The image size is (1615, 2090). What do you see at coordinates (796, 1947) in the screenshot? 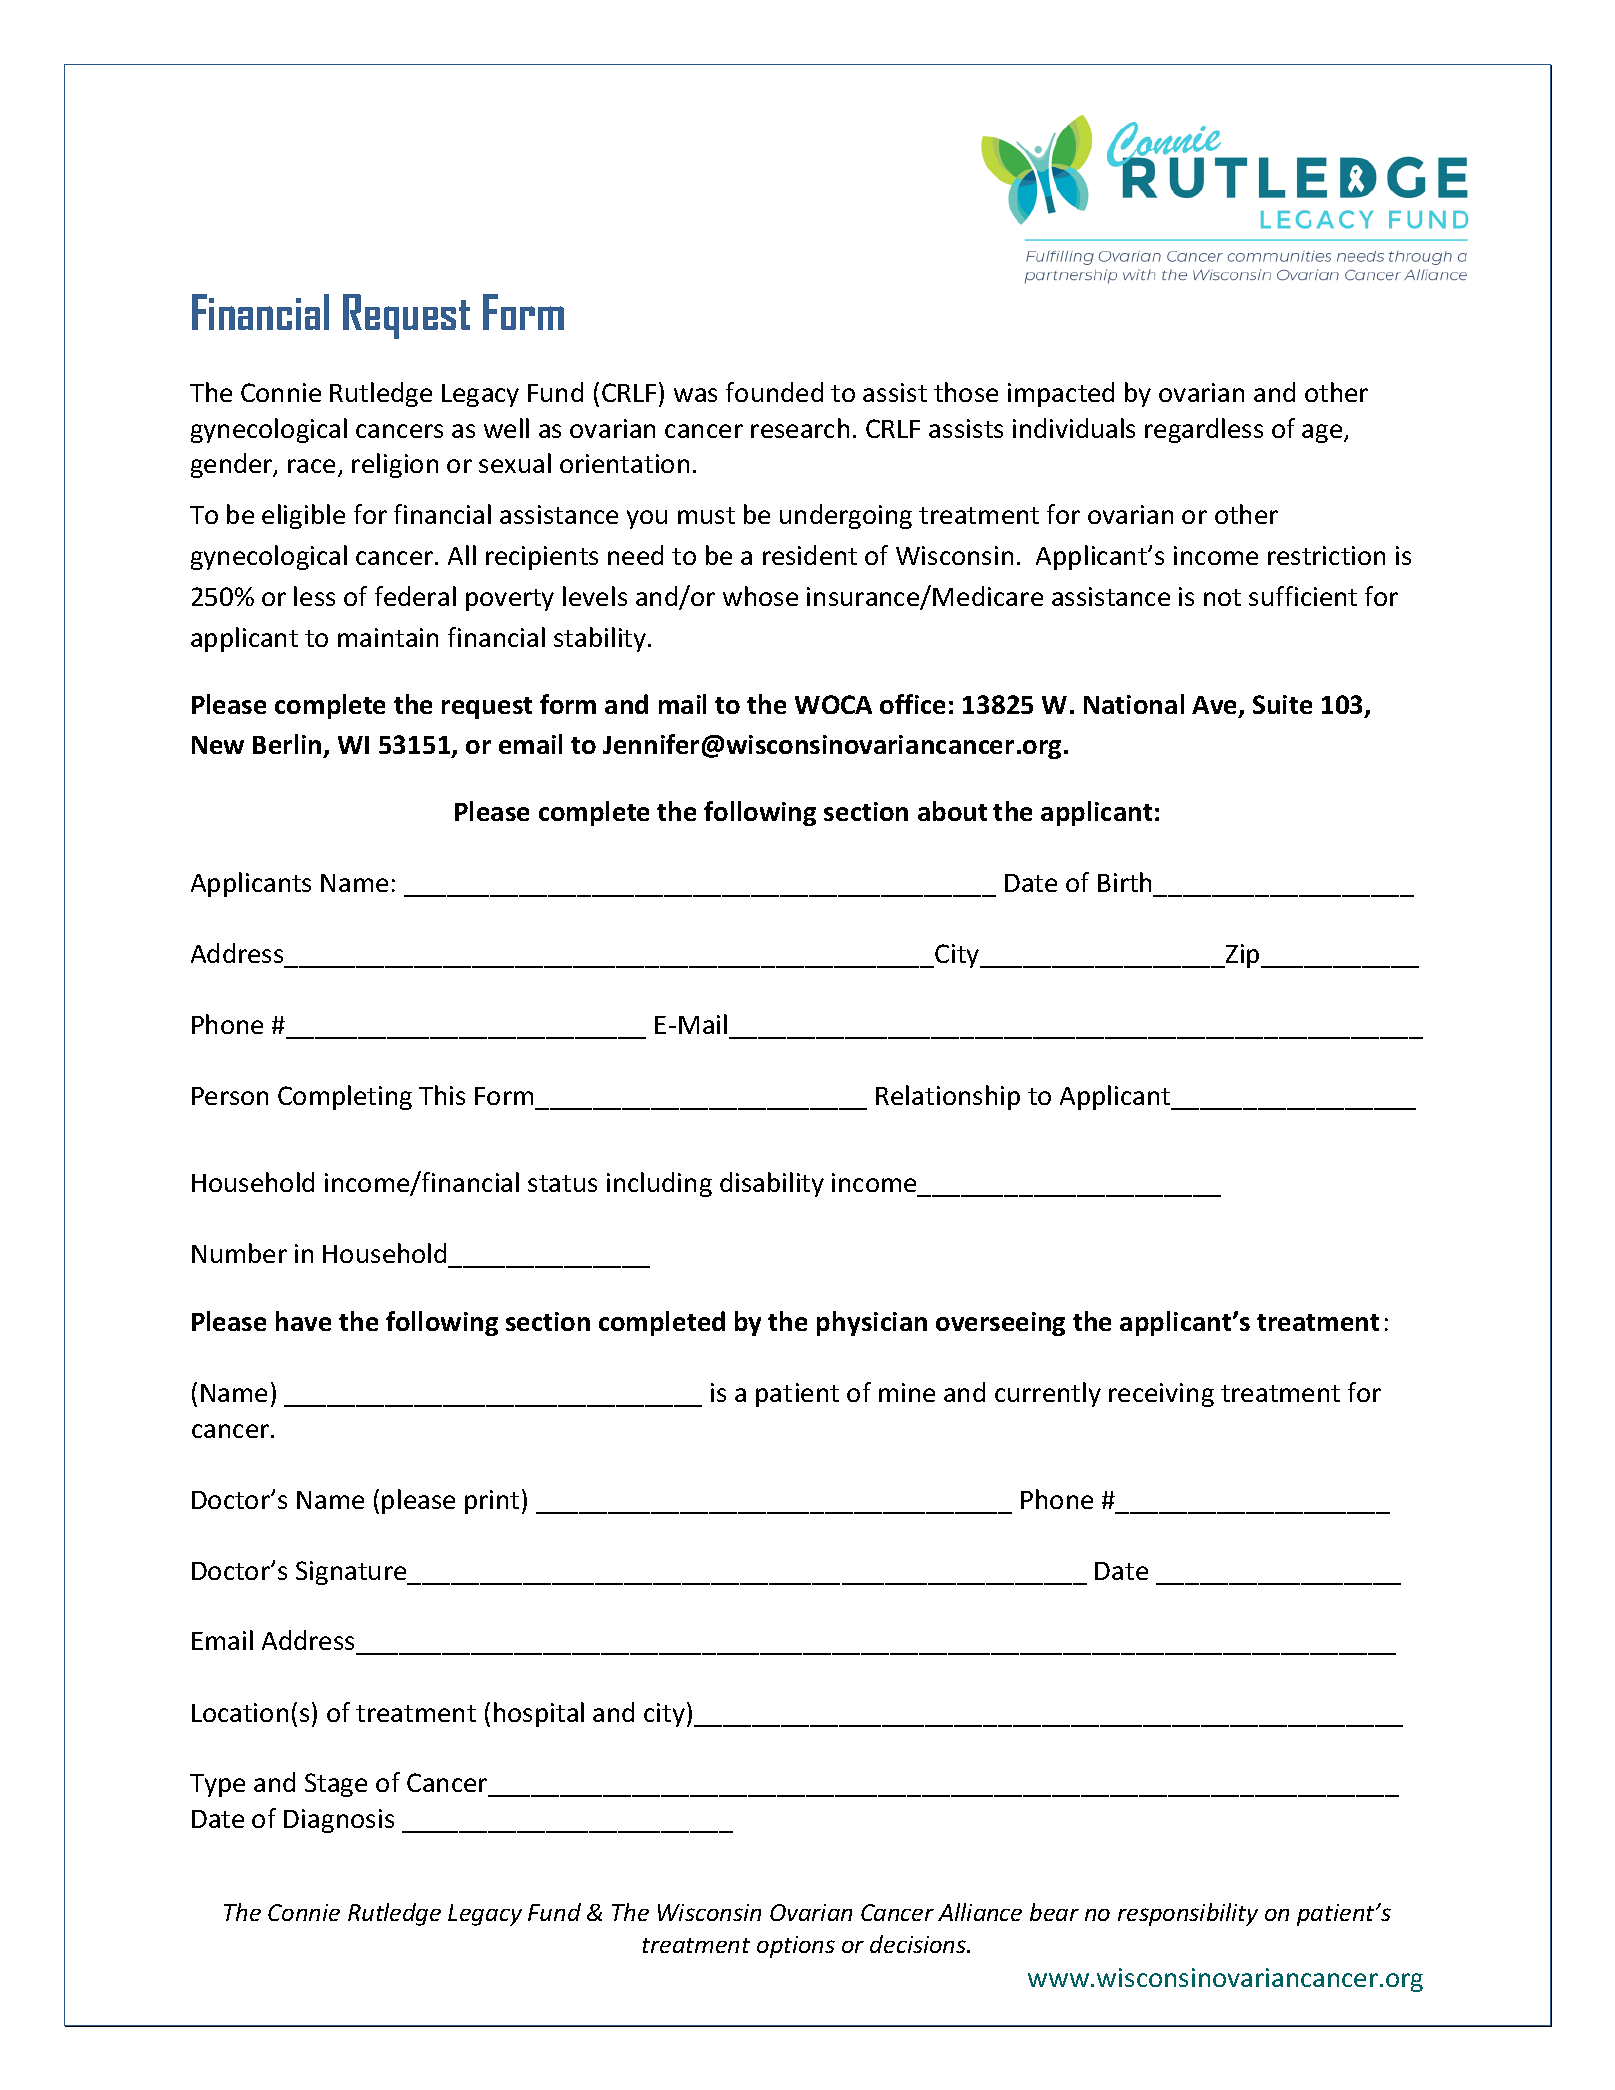
I see `options` at bounding box center [796, 1947].
